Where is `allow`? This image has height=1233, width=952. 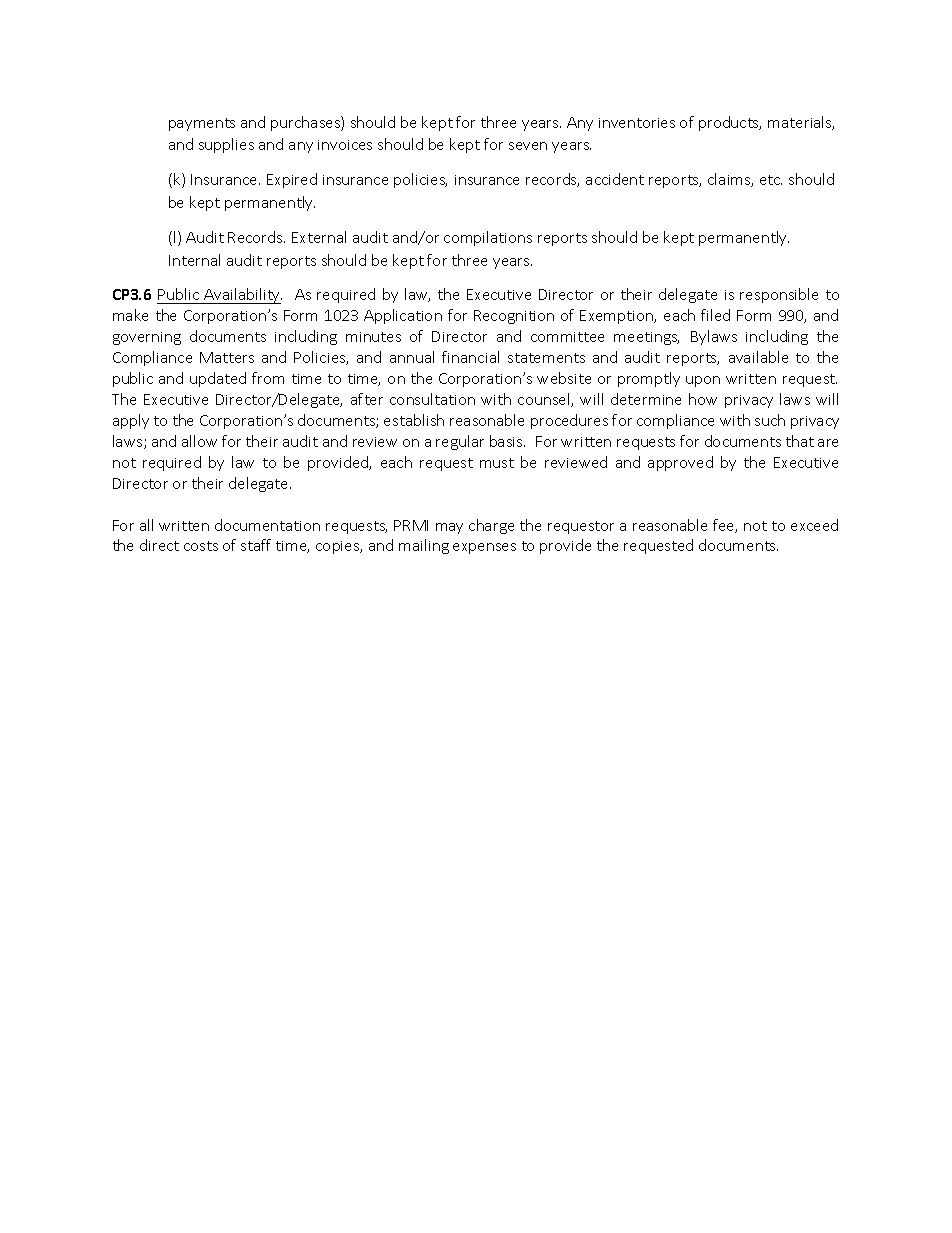 allow is located at coordinates (199, 441).
